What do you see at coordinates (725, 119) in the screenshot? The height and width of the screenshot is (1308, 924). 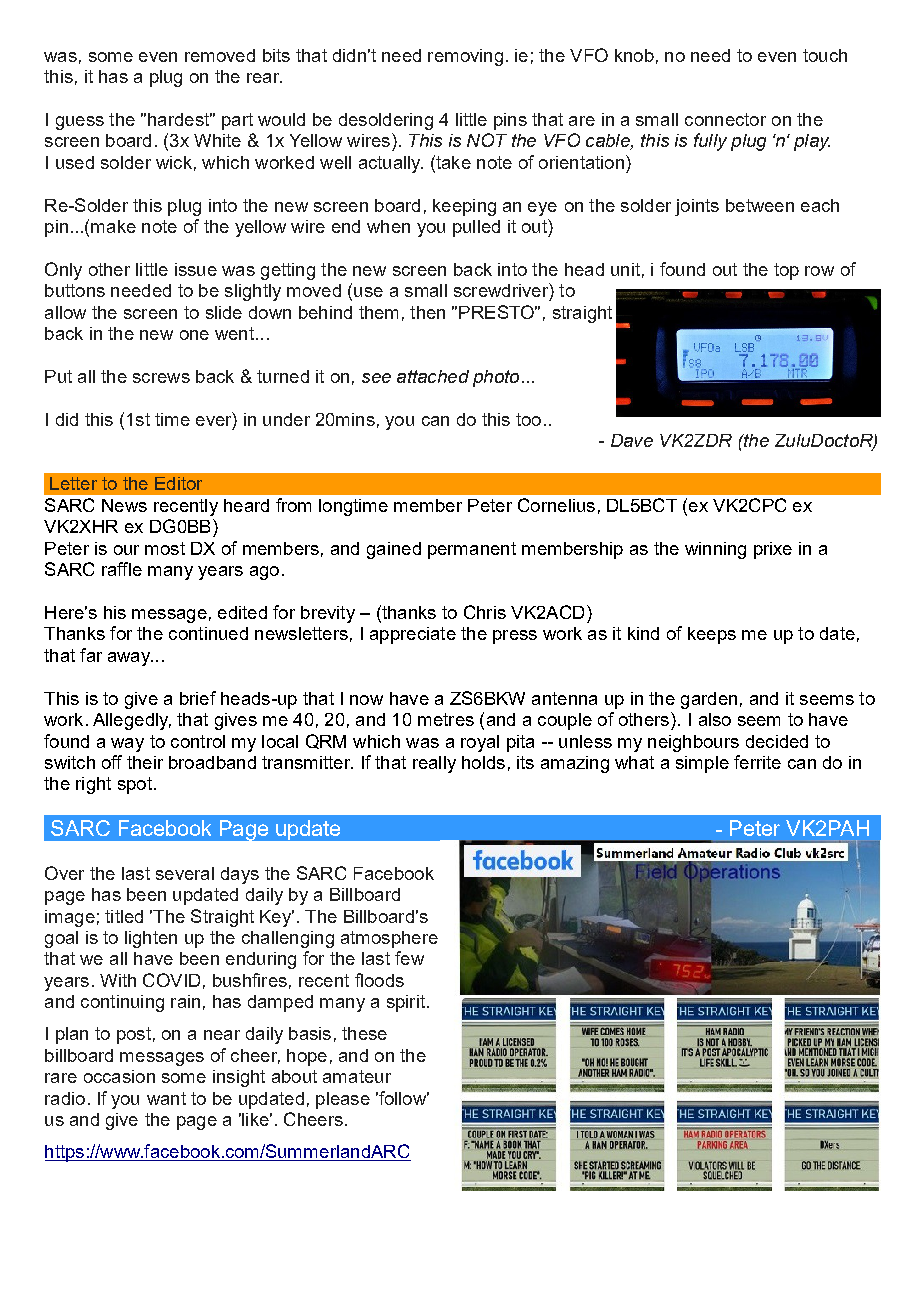 I see `connector` at bounding box center [725, 119].
